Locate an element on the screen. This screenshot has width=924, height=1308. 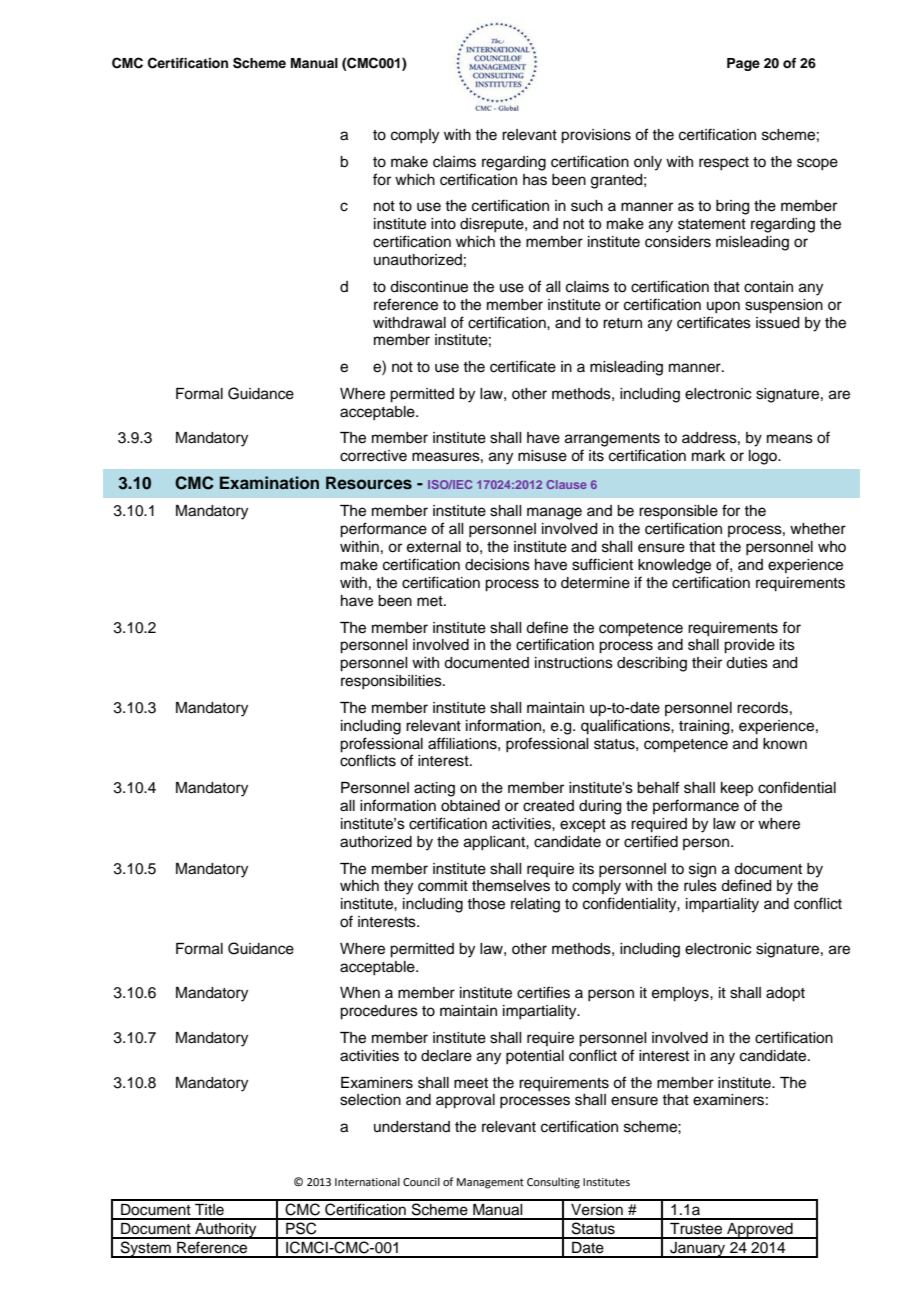
into is located at coordinates (443, 224).
